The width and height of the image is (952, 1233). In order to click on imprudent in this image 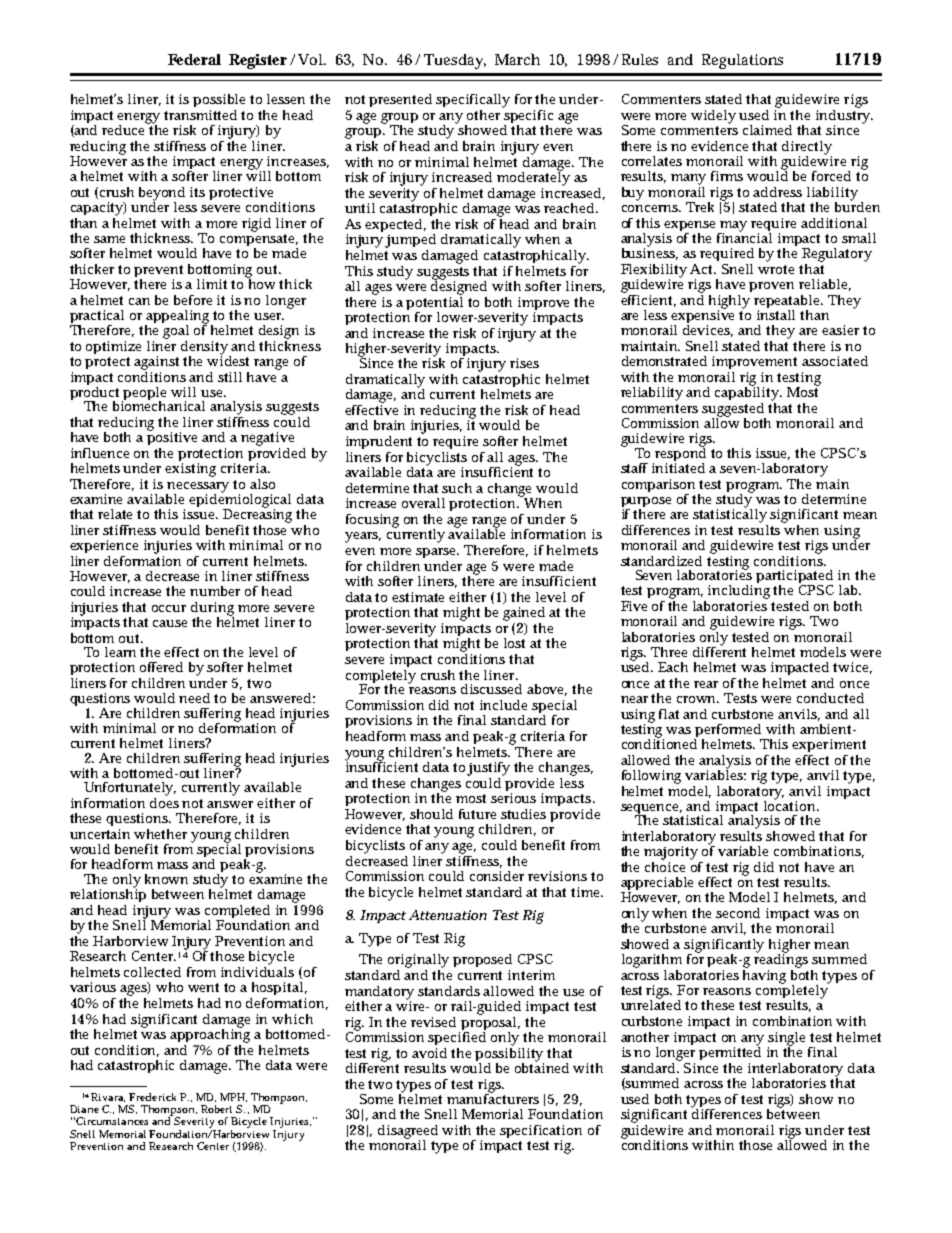, I will do `click(379, 442)`.
